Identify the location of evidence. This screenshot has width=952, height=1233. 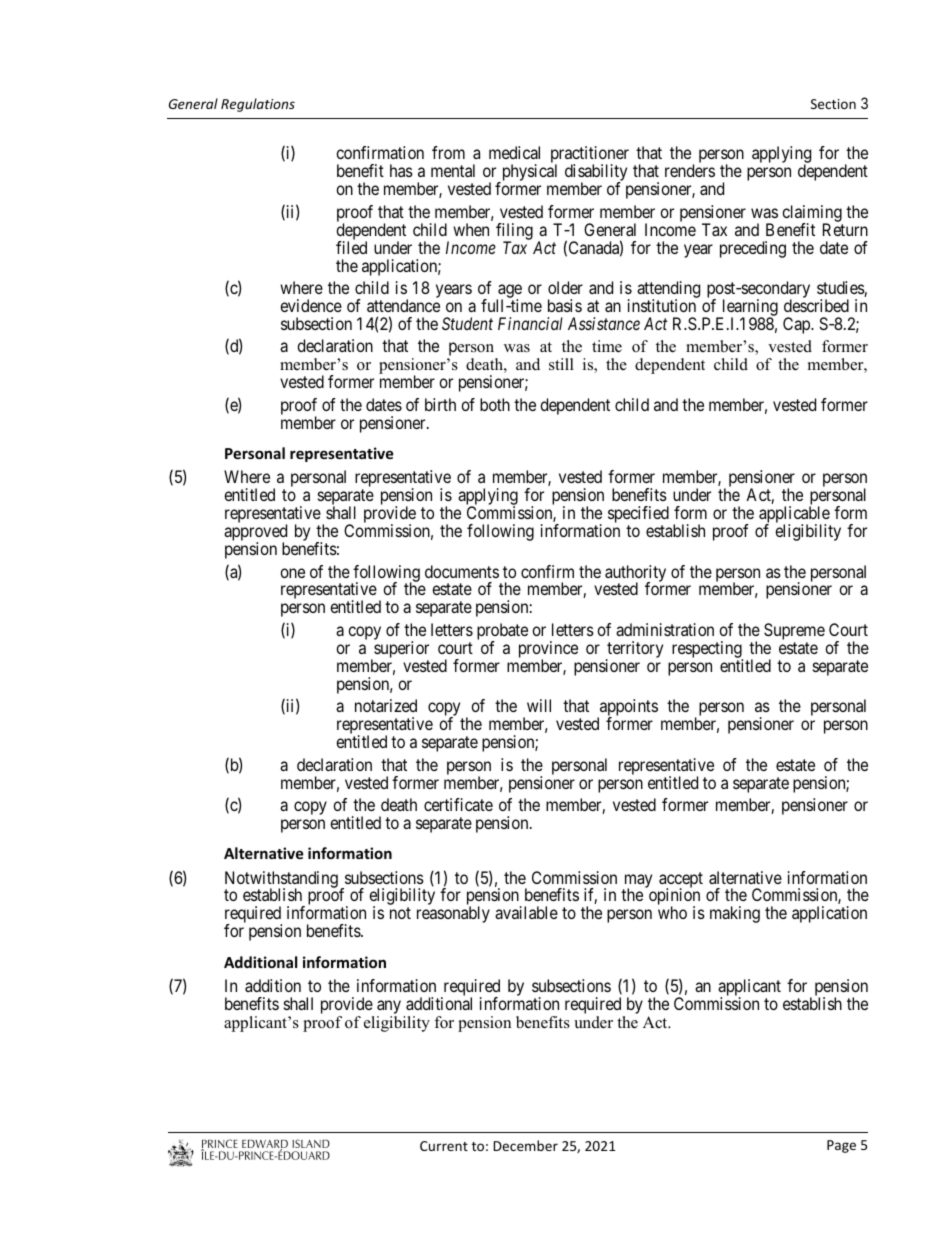
(311, 305).
